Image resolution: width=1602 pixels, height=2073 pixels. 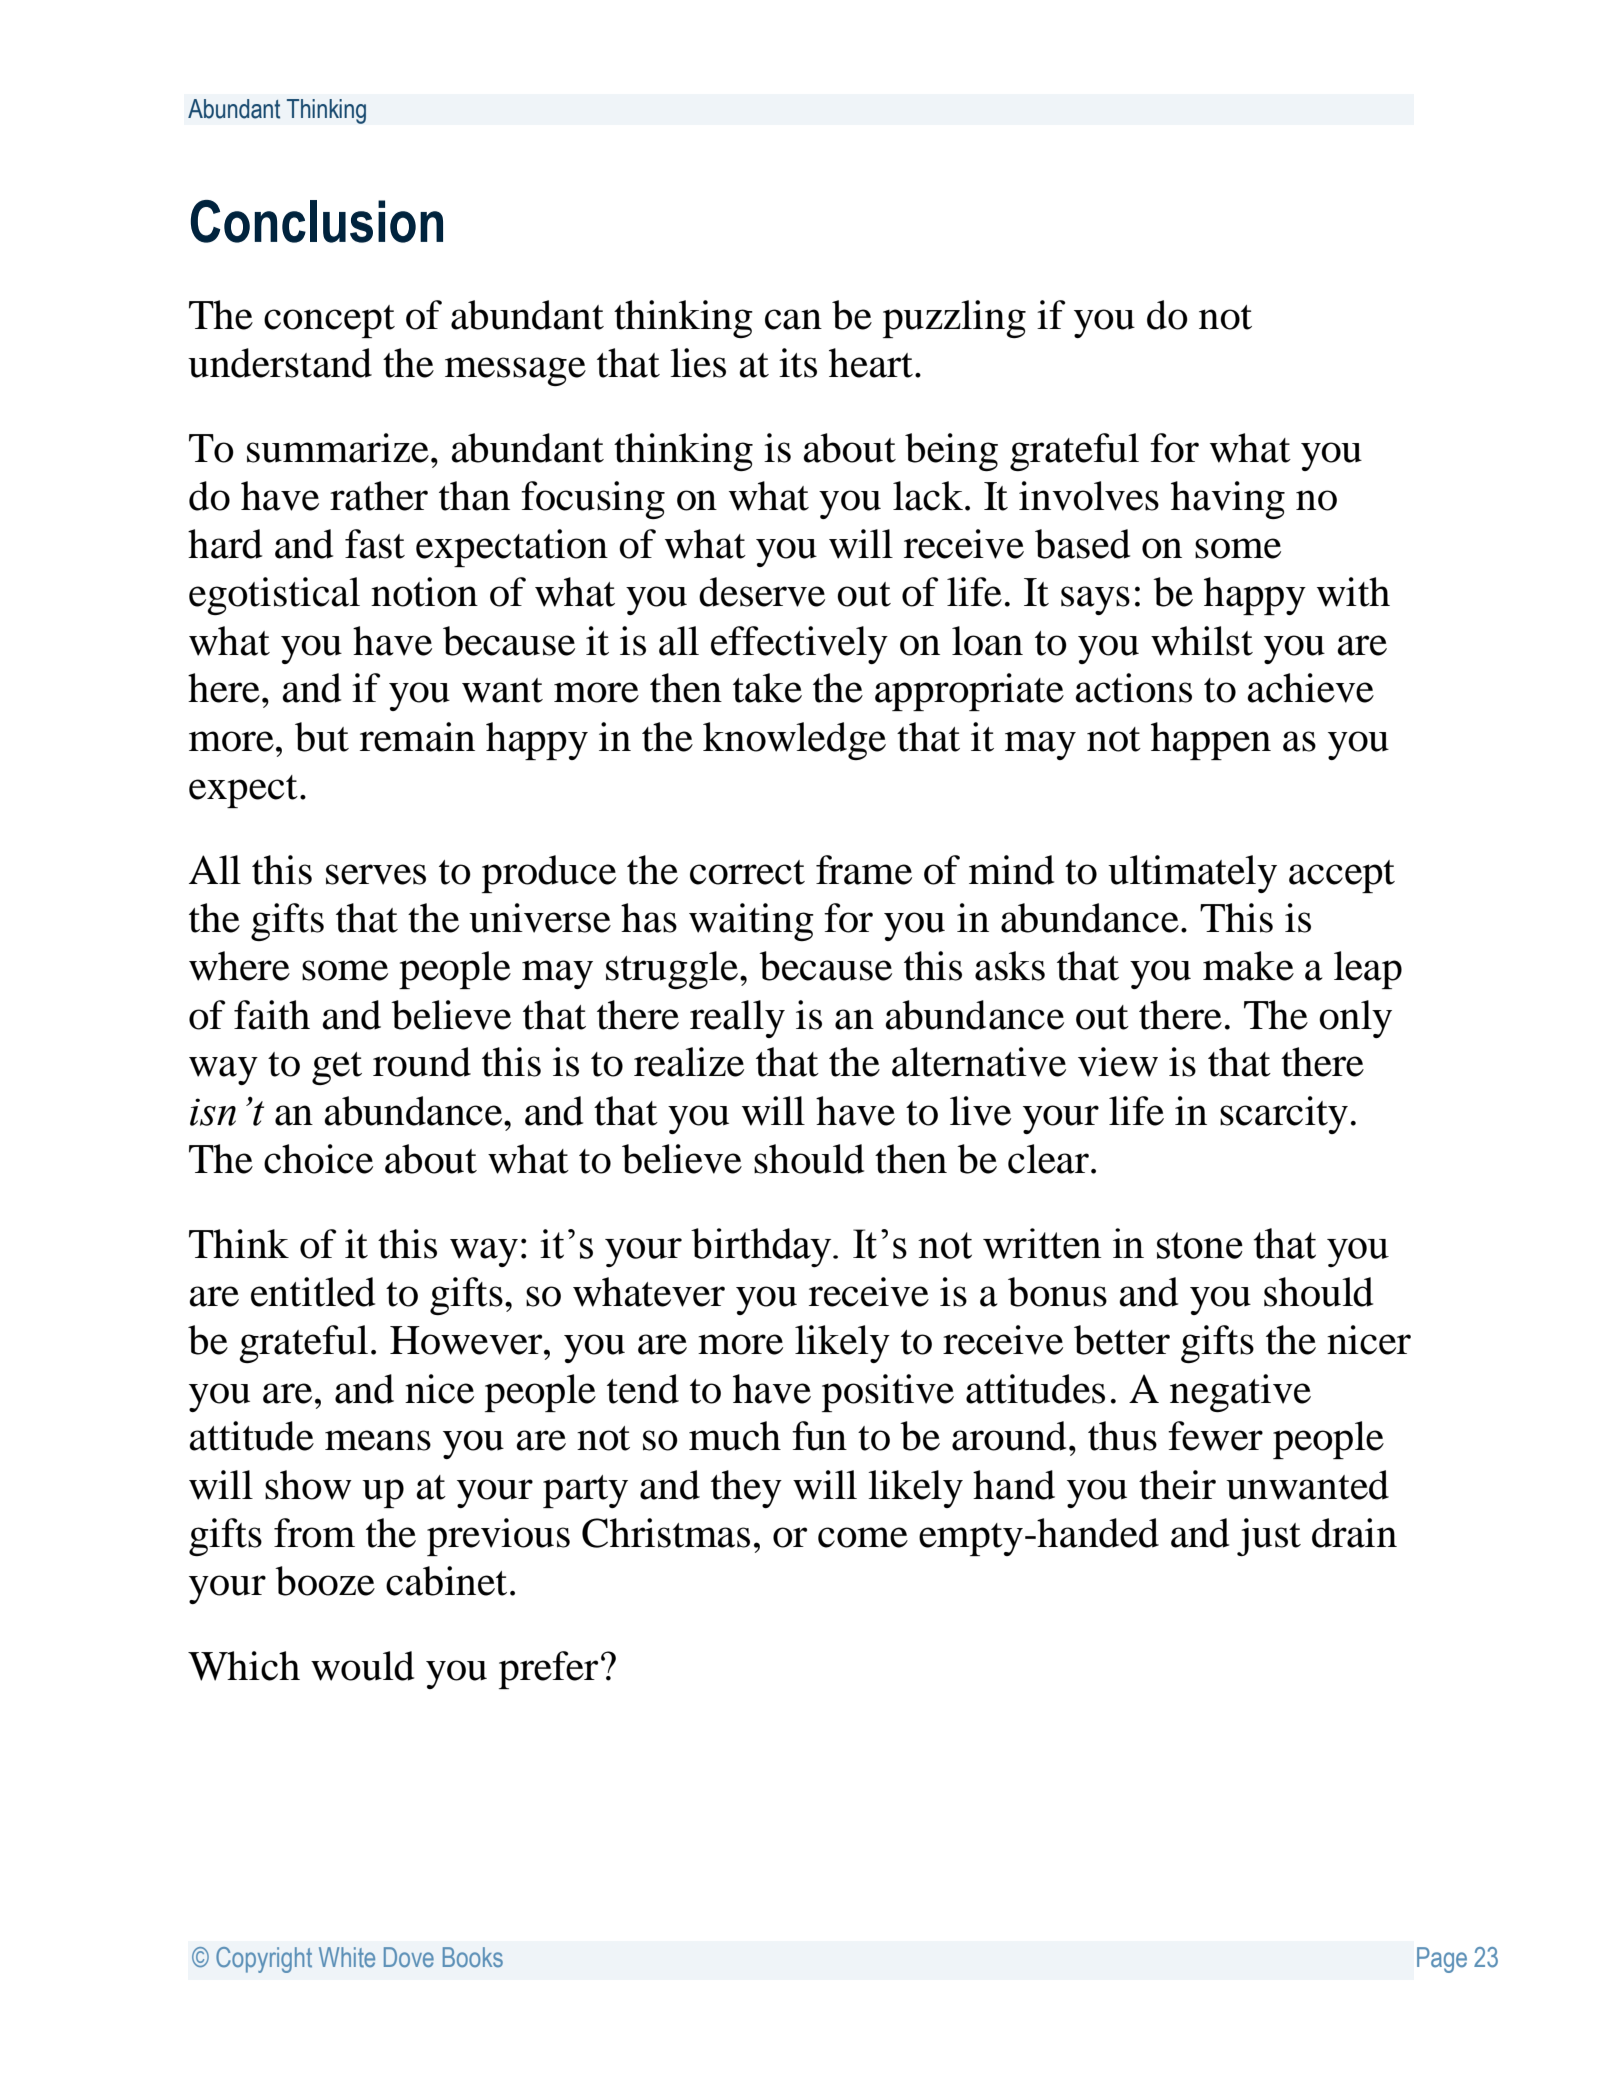 I want to click on concept, so click(x=329, y=321).
